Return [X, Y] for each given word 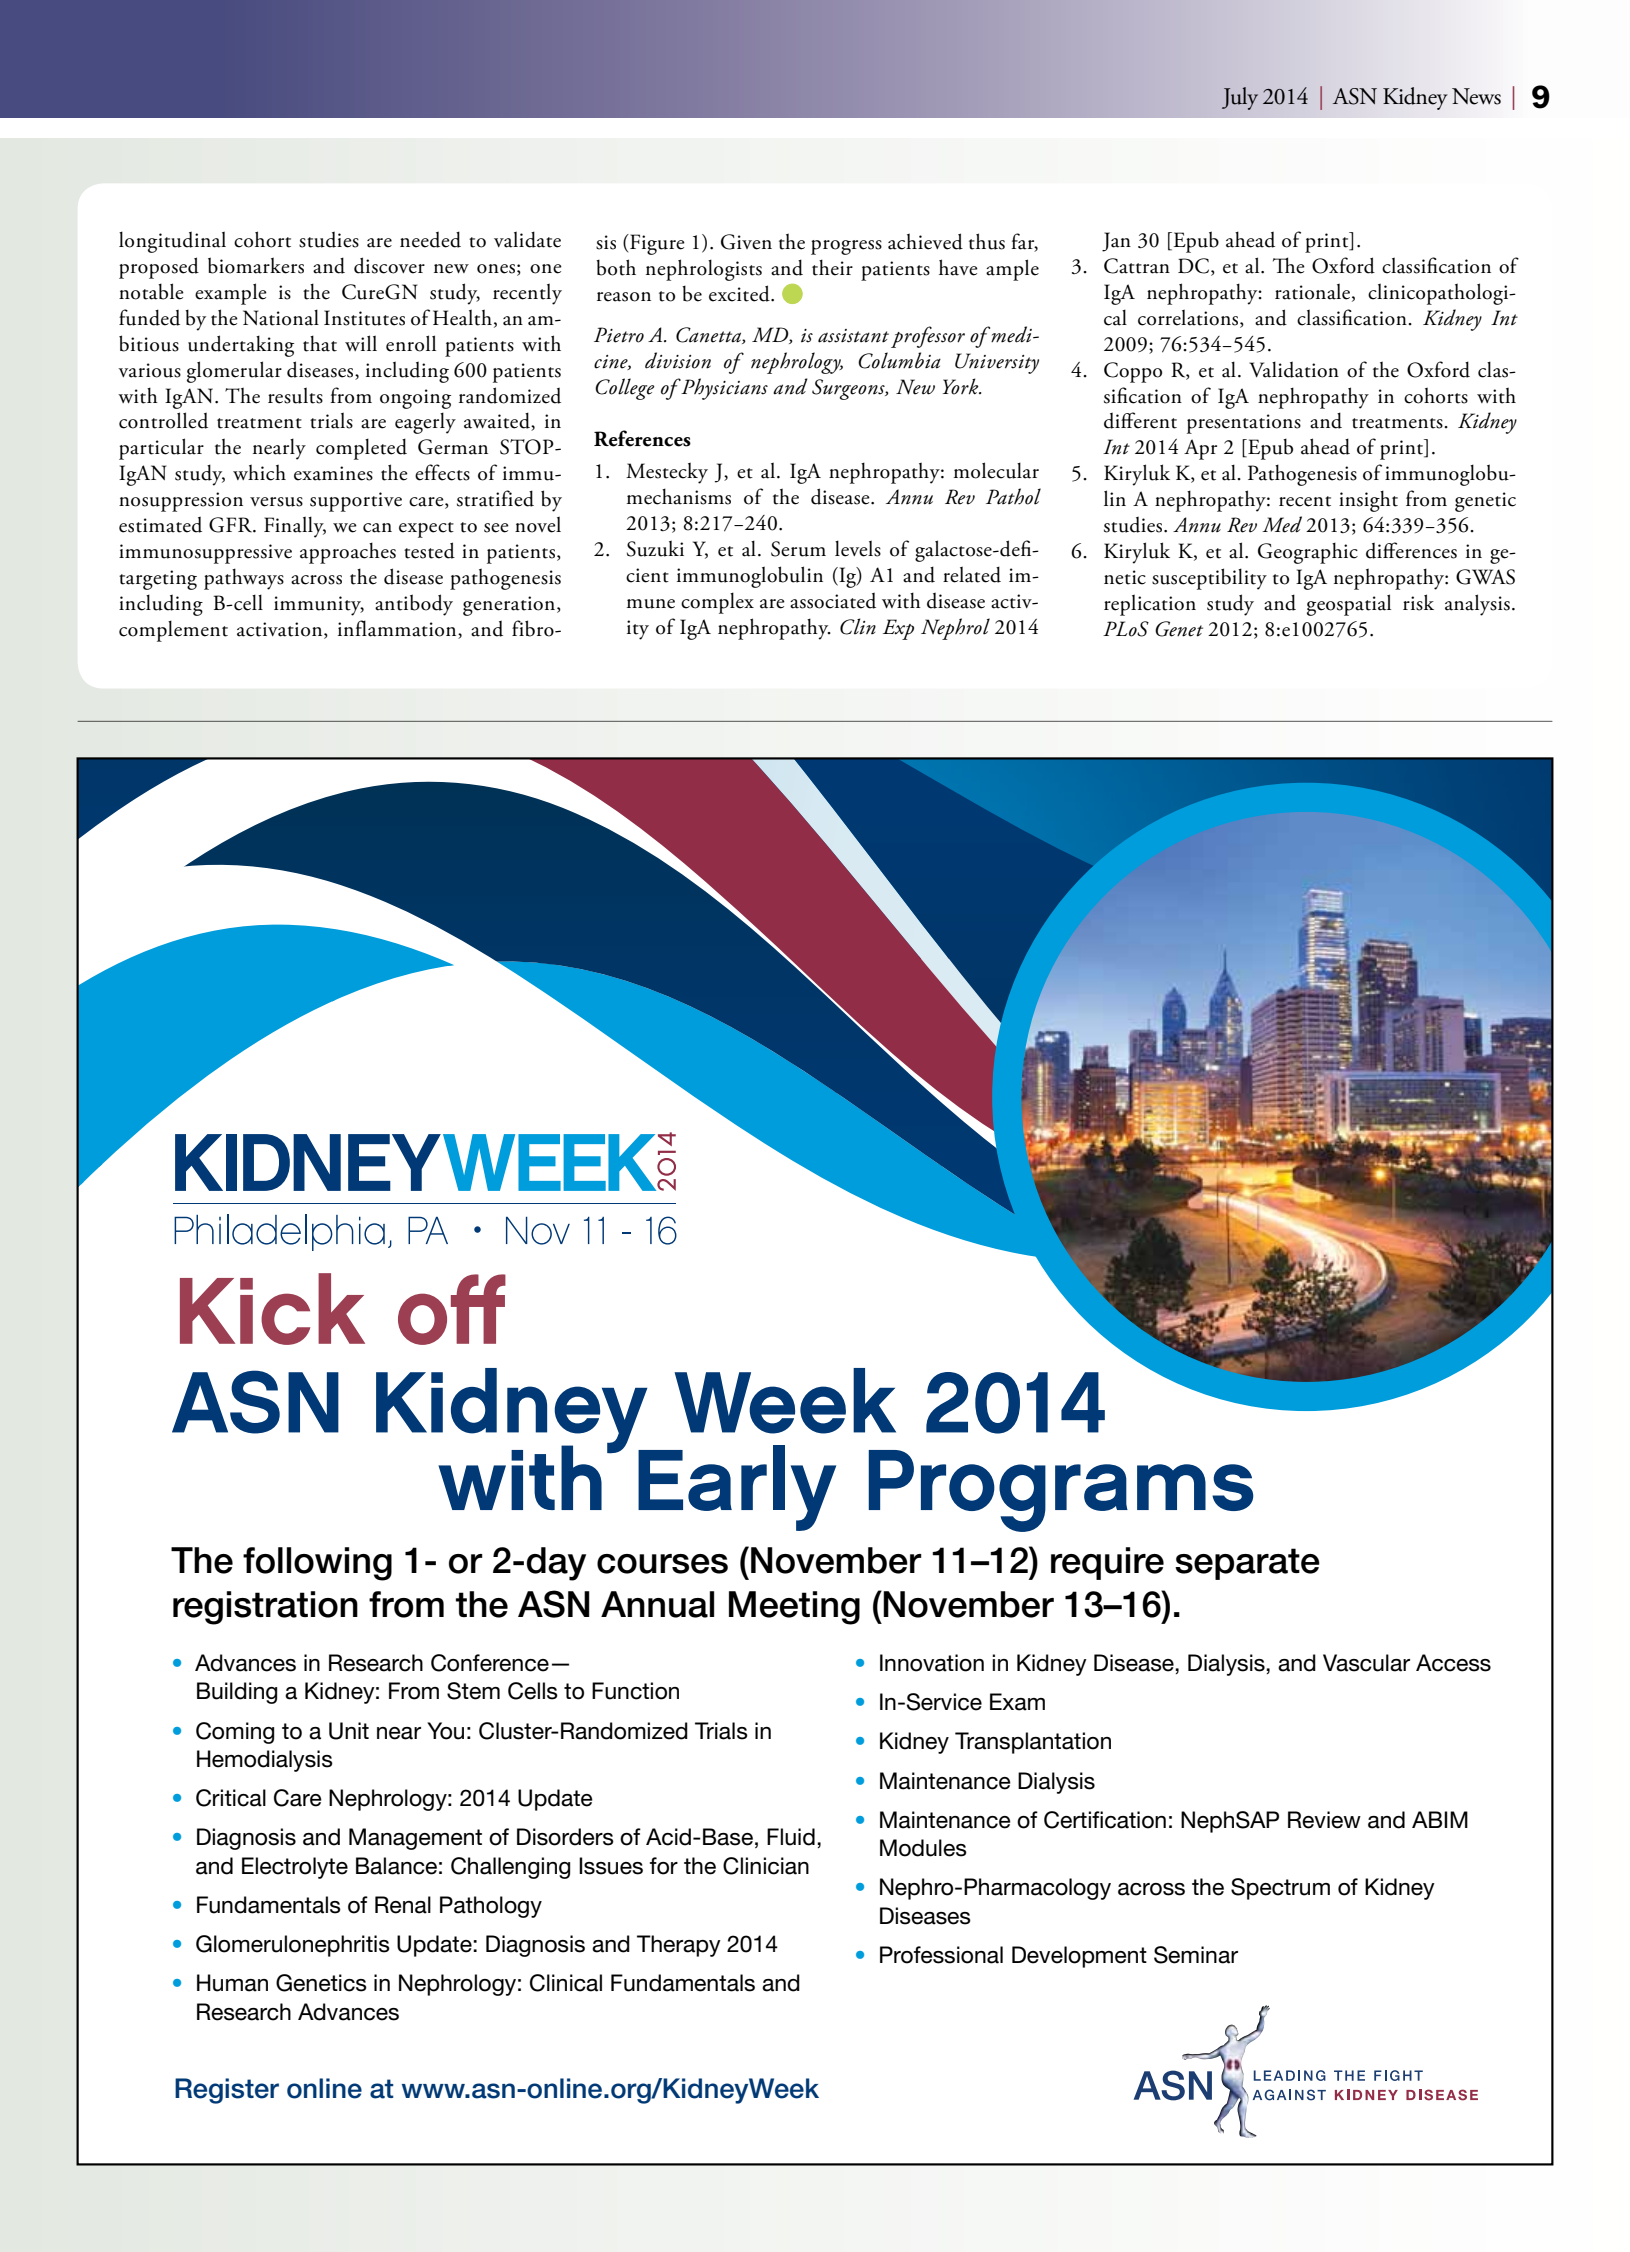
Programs [1060, 1491]
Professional [941, 1955]
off [452, 1309]
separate [1247, 1564]
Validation [1294, 369]
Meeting [794, 1608]
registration [265, 1608]
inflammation [398, 628]
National [281, 317]
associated [833, 600]
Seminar [1196, 1955]
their [832, 267]
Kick [272, 1309]
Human [232, 1983]
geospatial [1349, 605]
